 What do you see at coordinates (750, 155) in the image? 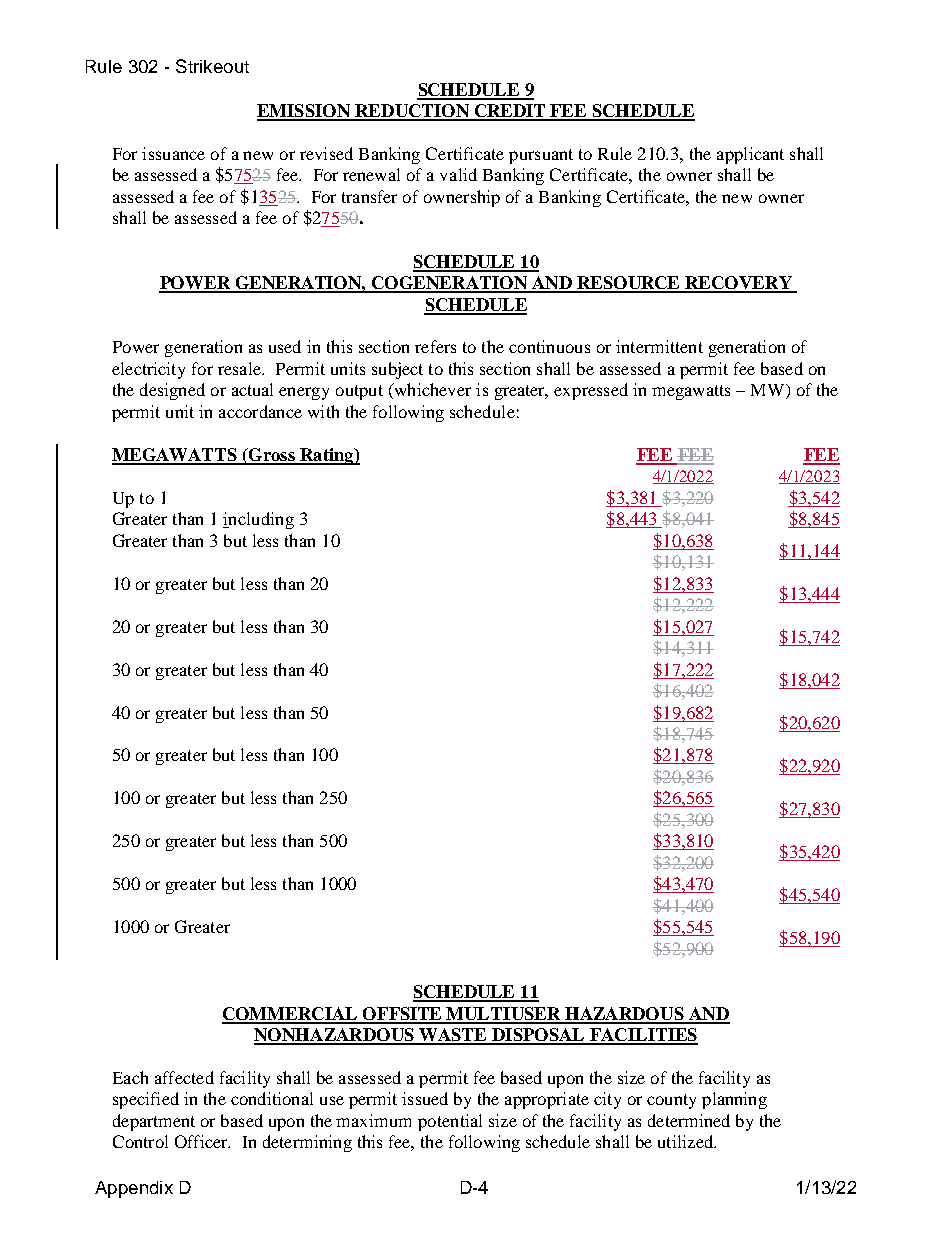
I see `applicant` at bounding box center [750, 155].
